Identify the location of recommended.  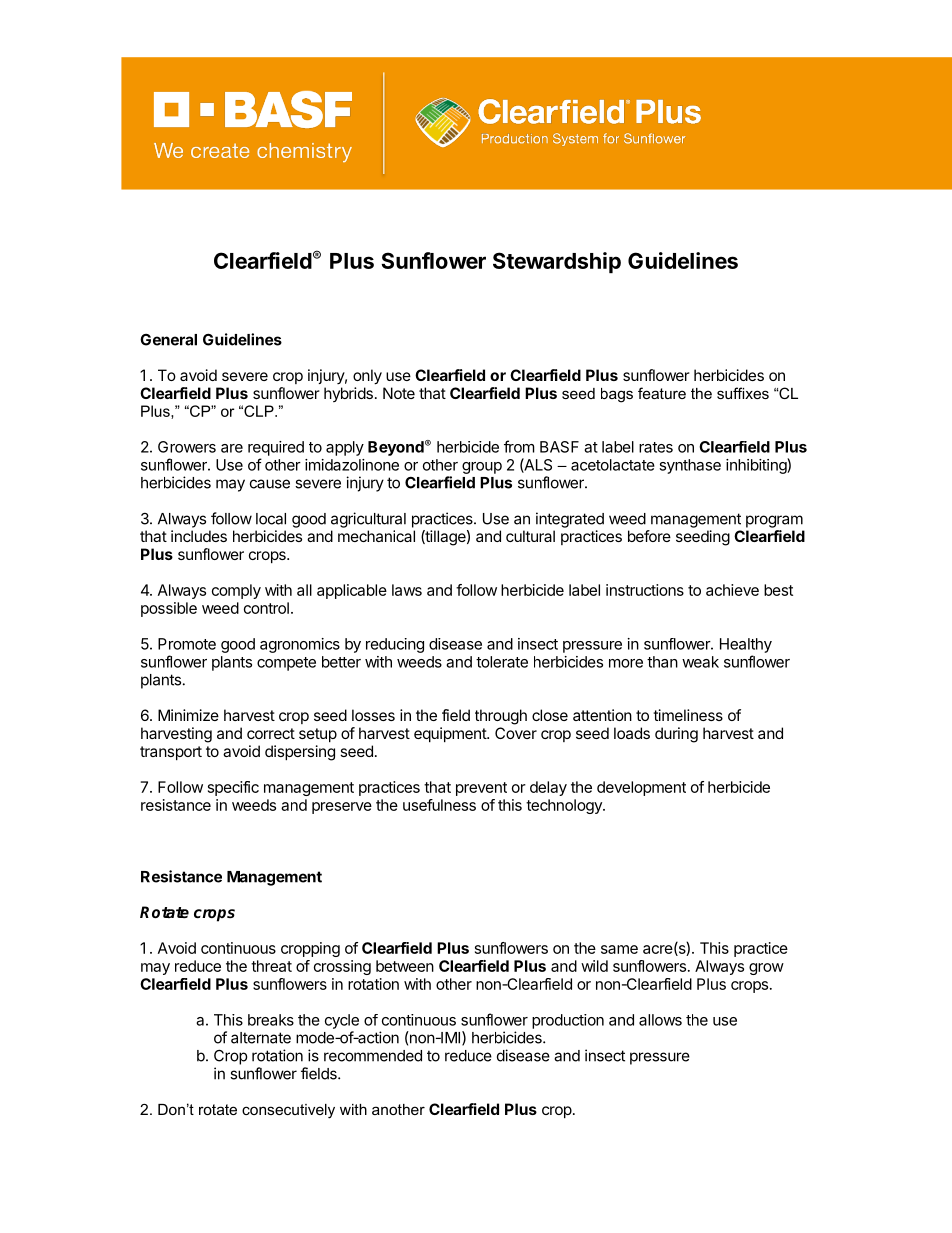
(373, 1056).
